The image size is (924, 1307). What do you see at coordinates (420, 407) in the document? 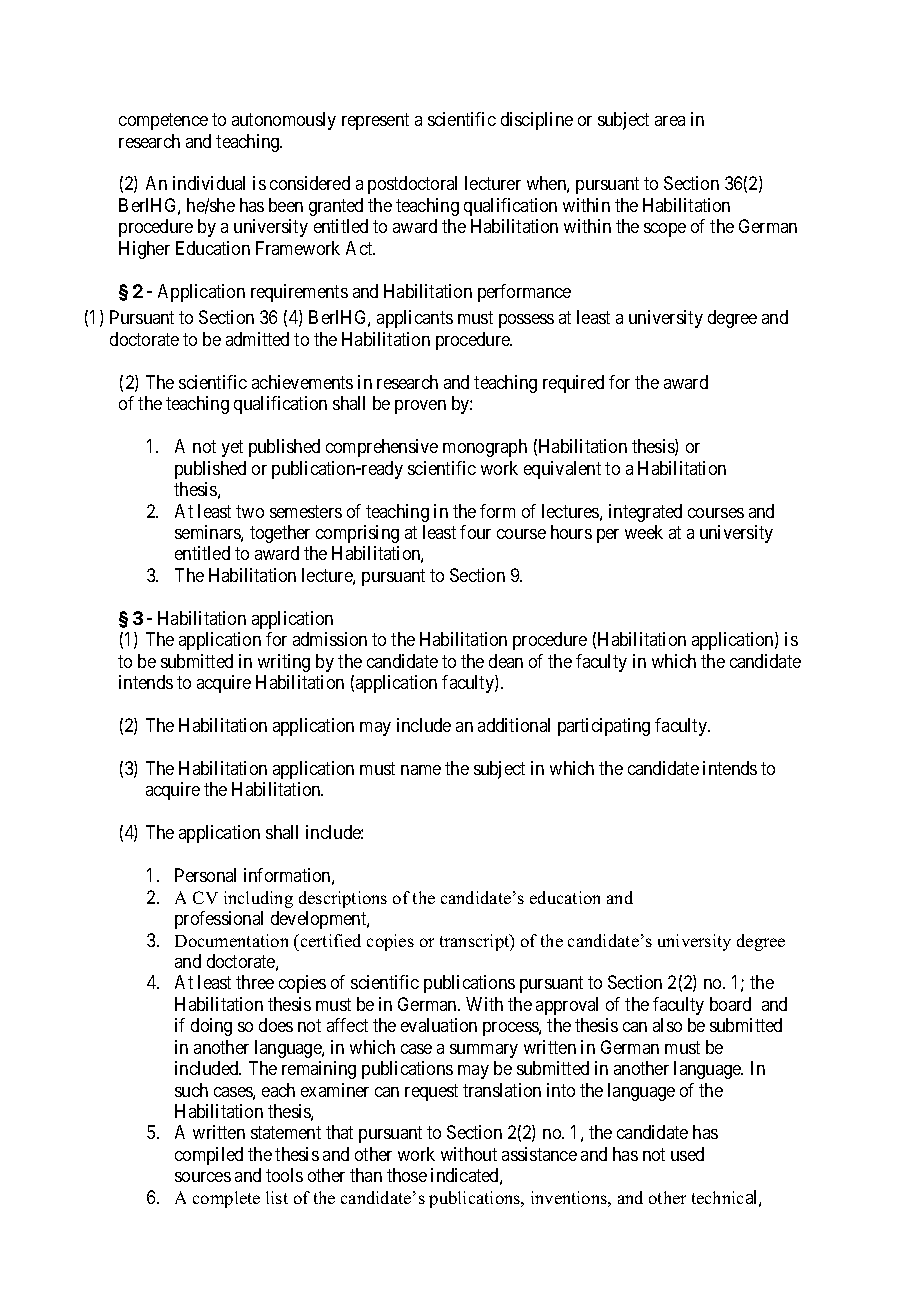
I see `proven` at bounding box center [420, 407].
